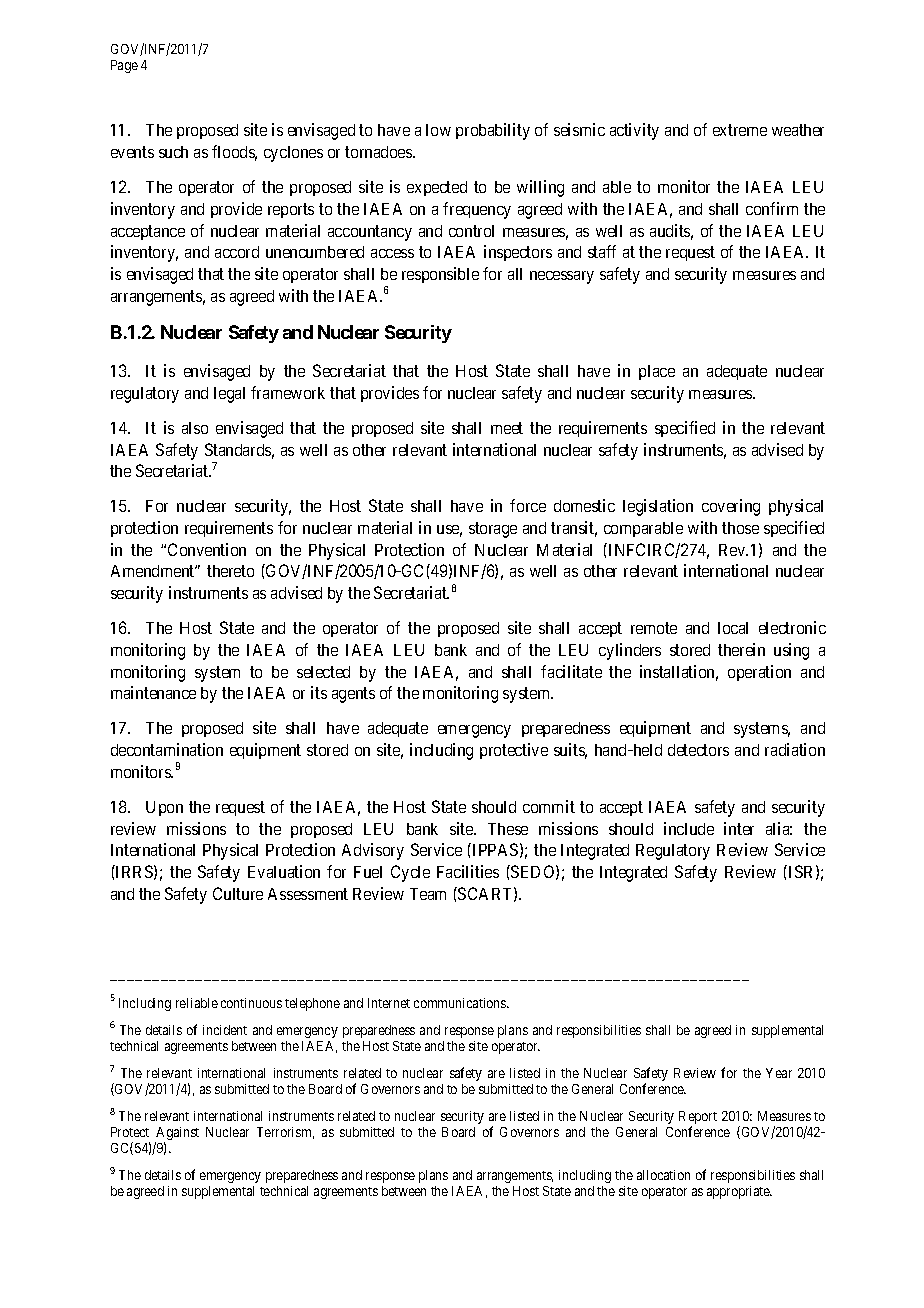  Describe the element at coordinates (689, 828) in the screenshot. I see `include` at that location.
